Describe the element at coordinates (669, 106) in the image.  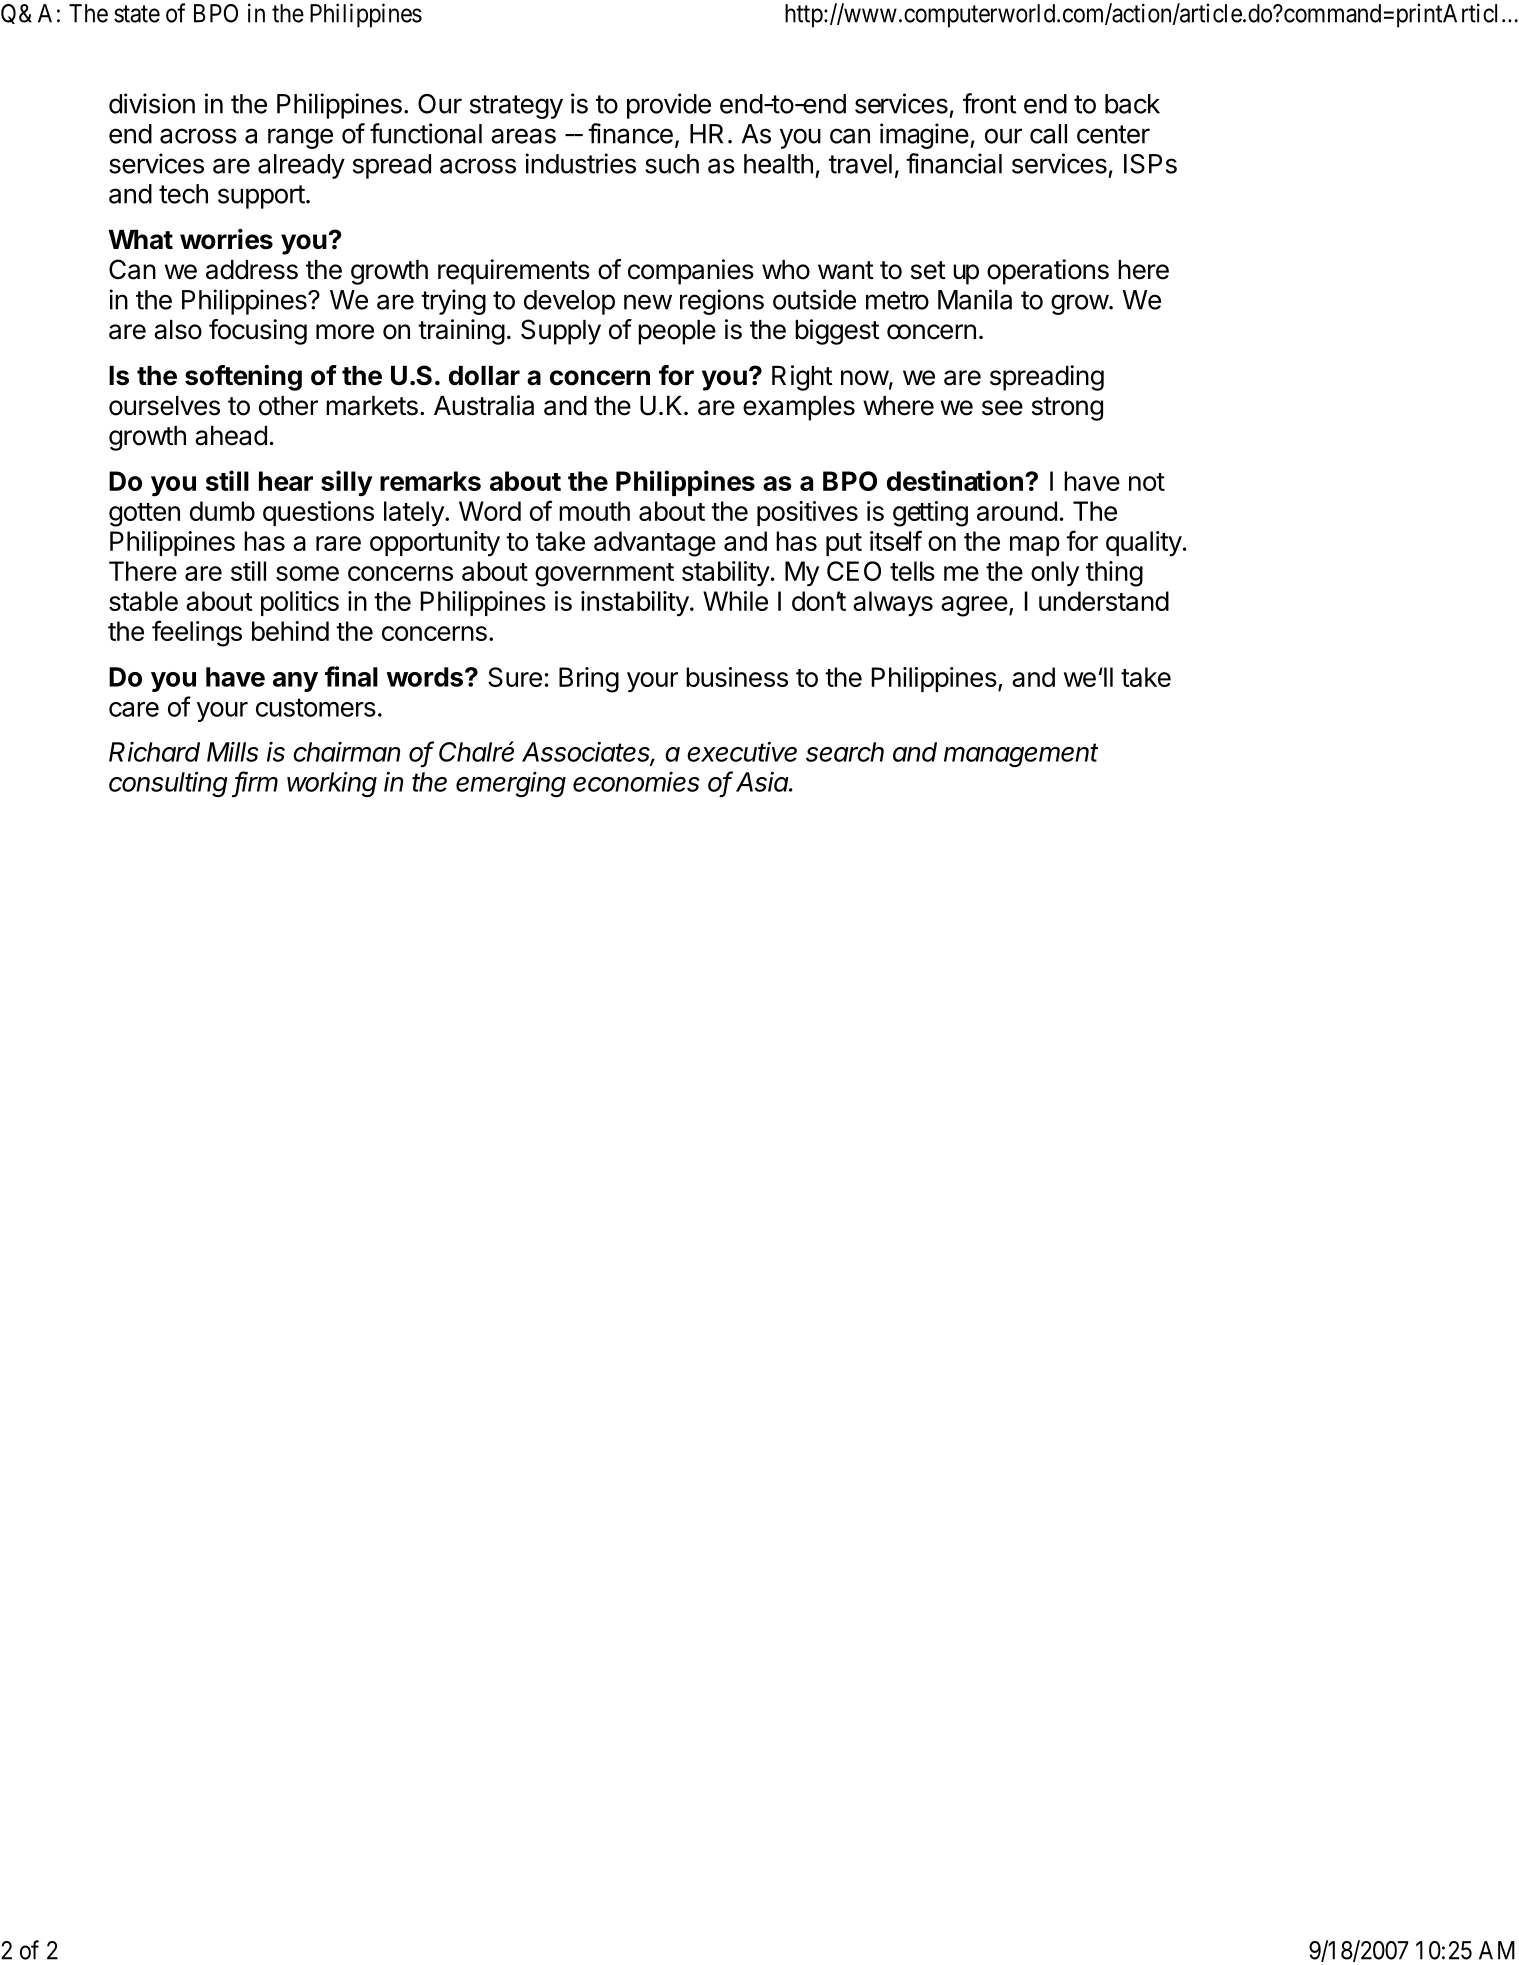
I see `provide` at that location.
